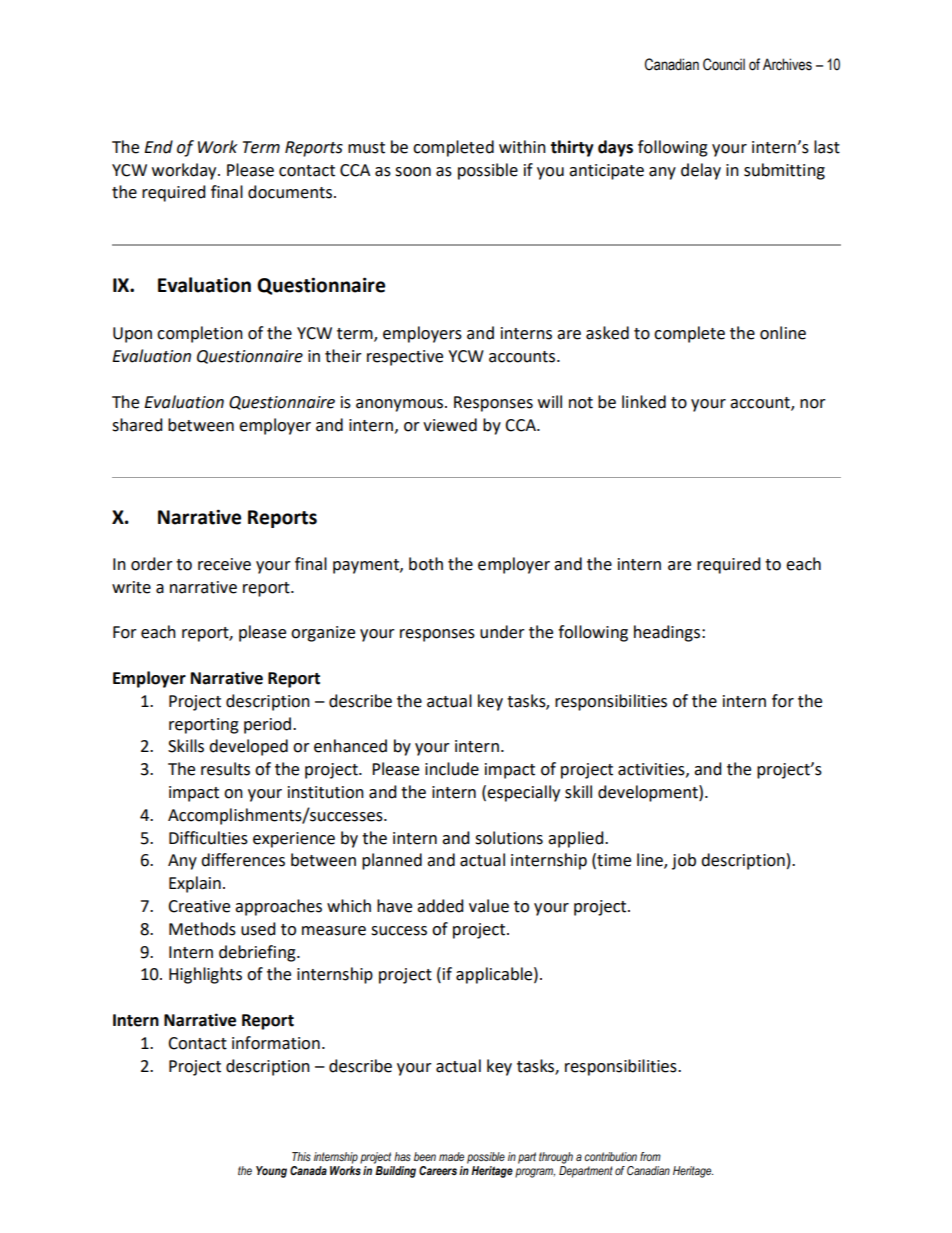  What do you see at coordinates (450, 425) in the screenshot?
I see `viewed` at bounding box center [450, 425].
